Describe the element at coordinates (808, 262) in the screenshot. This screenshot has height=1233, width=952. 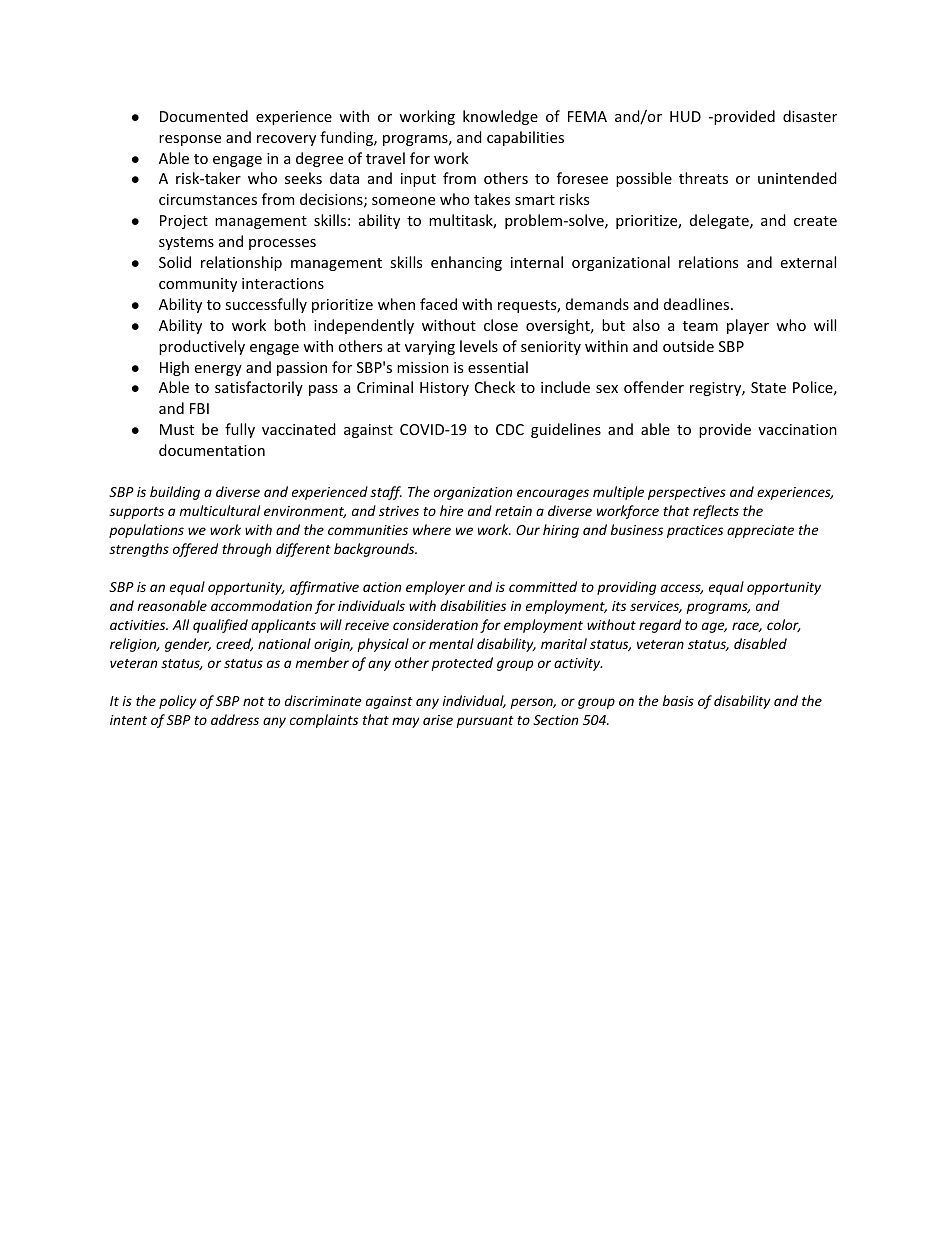
I see `external` at that location.
